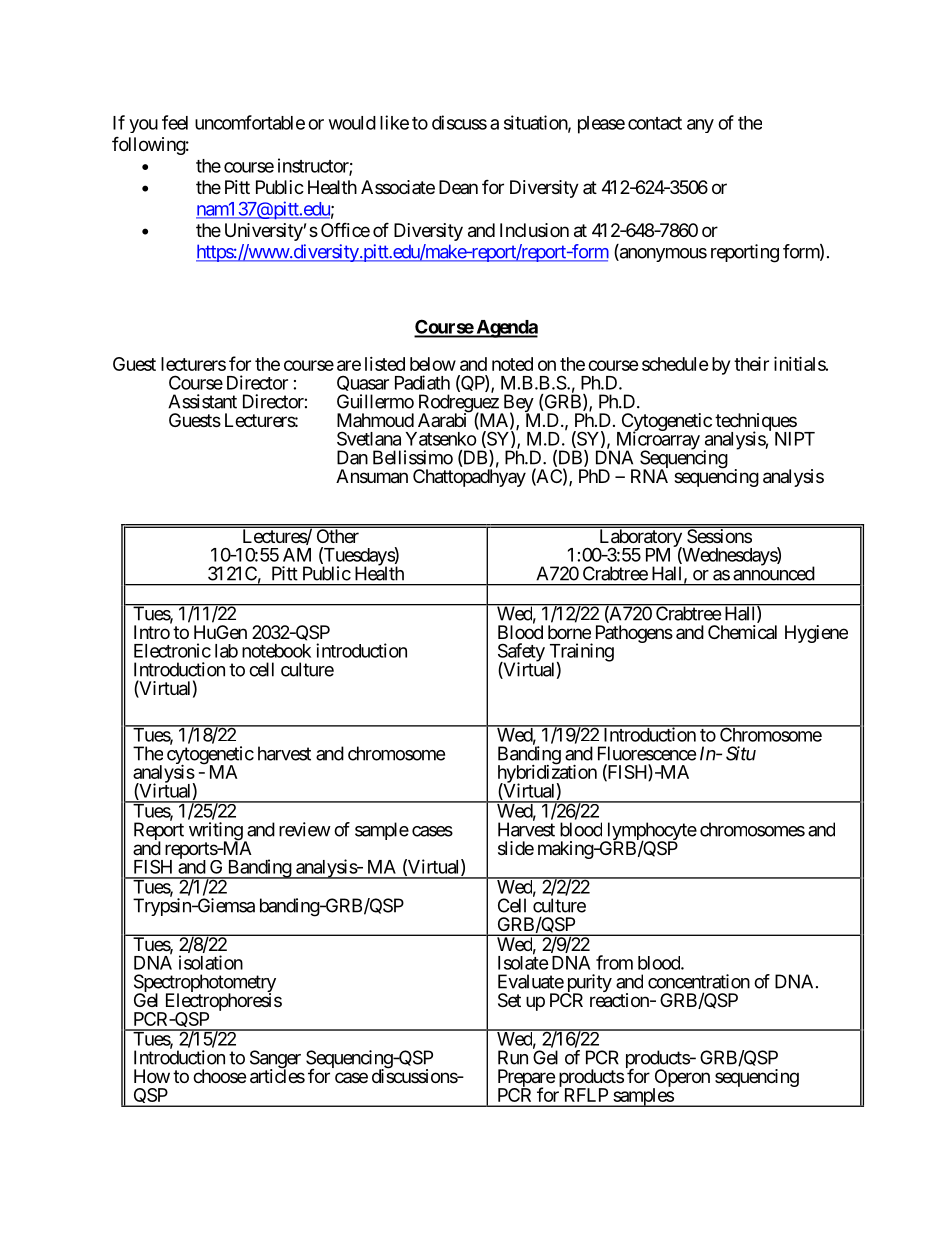 The width and height of the document is (952, 1233). I want to click on Safety, so click(521, 653).
